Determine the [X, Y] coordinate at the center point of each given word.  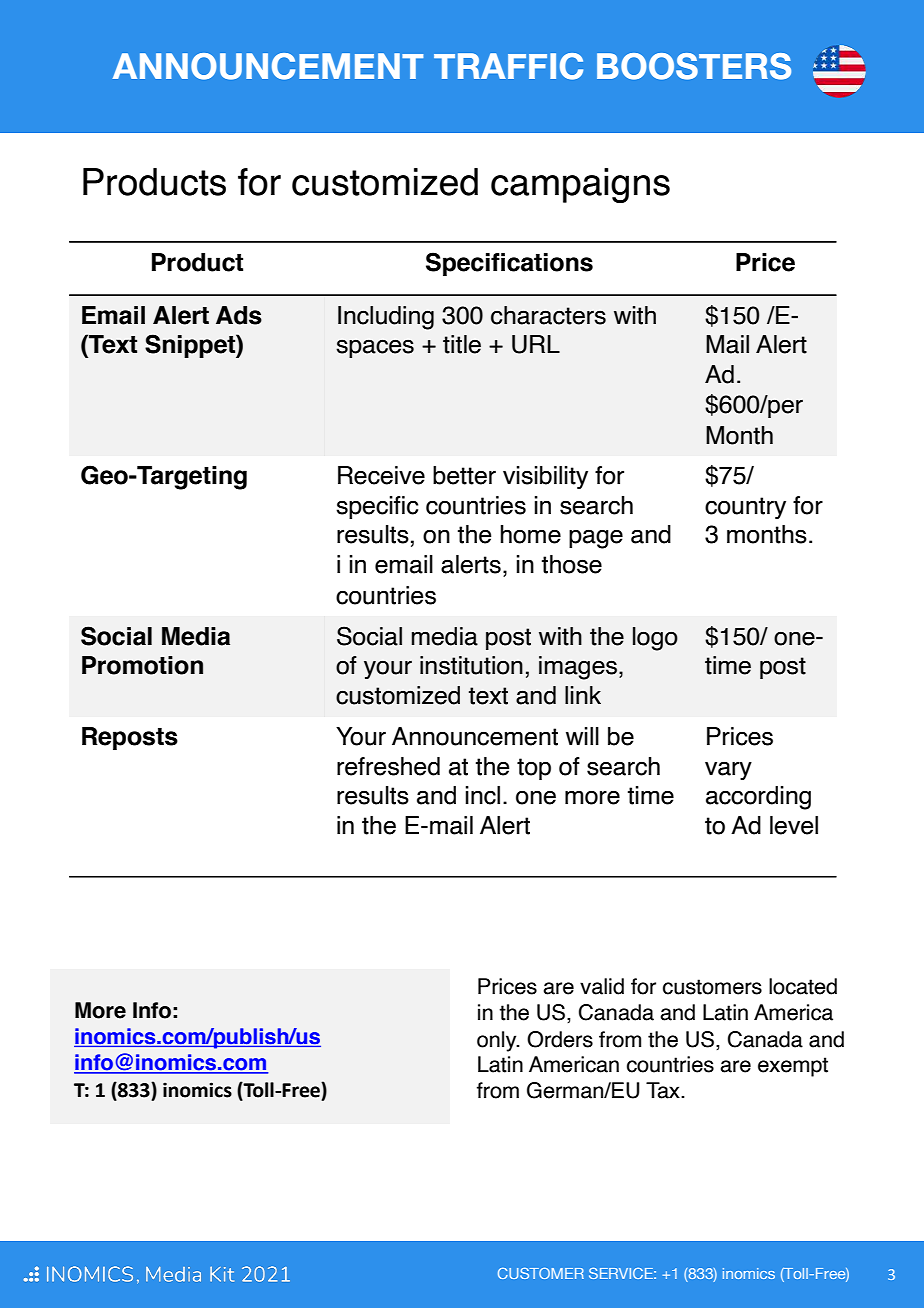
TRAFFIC [508, 66]
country [745, 508]
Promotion [142, 665]
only [498, 1041]
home [530, 534]
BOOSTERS [694, 66]
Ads [239, 315]
